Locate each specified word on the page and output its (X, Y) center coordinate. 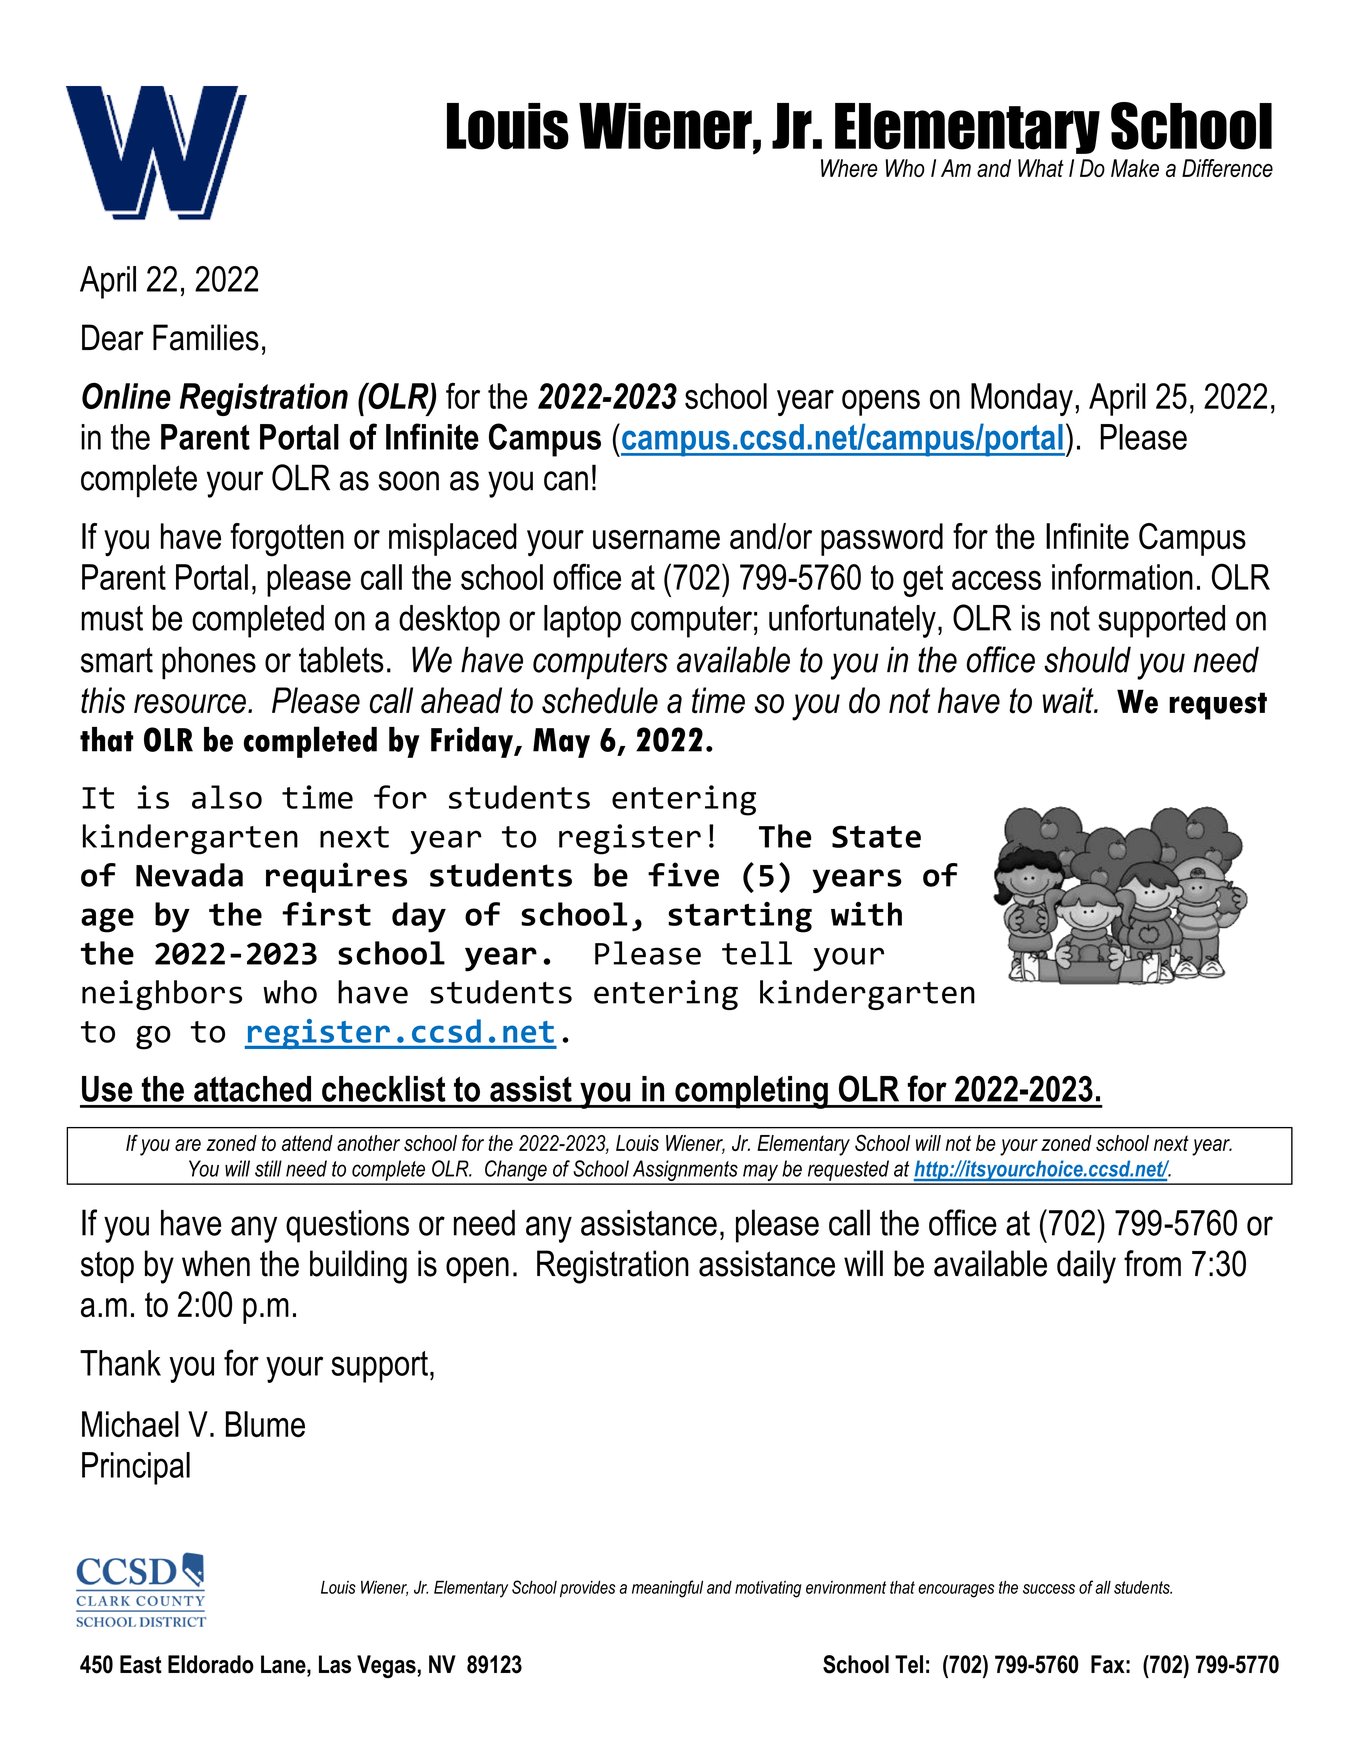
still (268, 1168)
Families (206, 337)
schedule (600, 700)
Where (849, 168)
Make (1135, 168)
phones (209, 663)
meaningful (667, 1589)
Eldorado (211, 1664)
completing (751, 1092)
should (1087, 659)
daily (1086, 1267)
